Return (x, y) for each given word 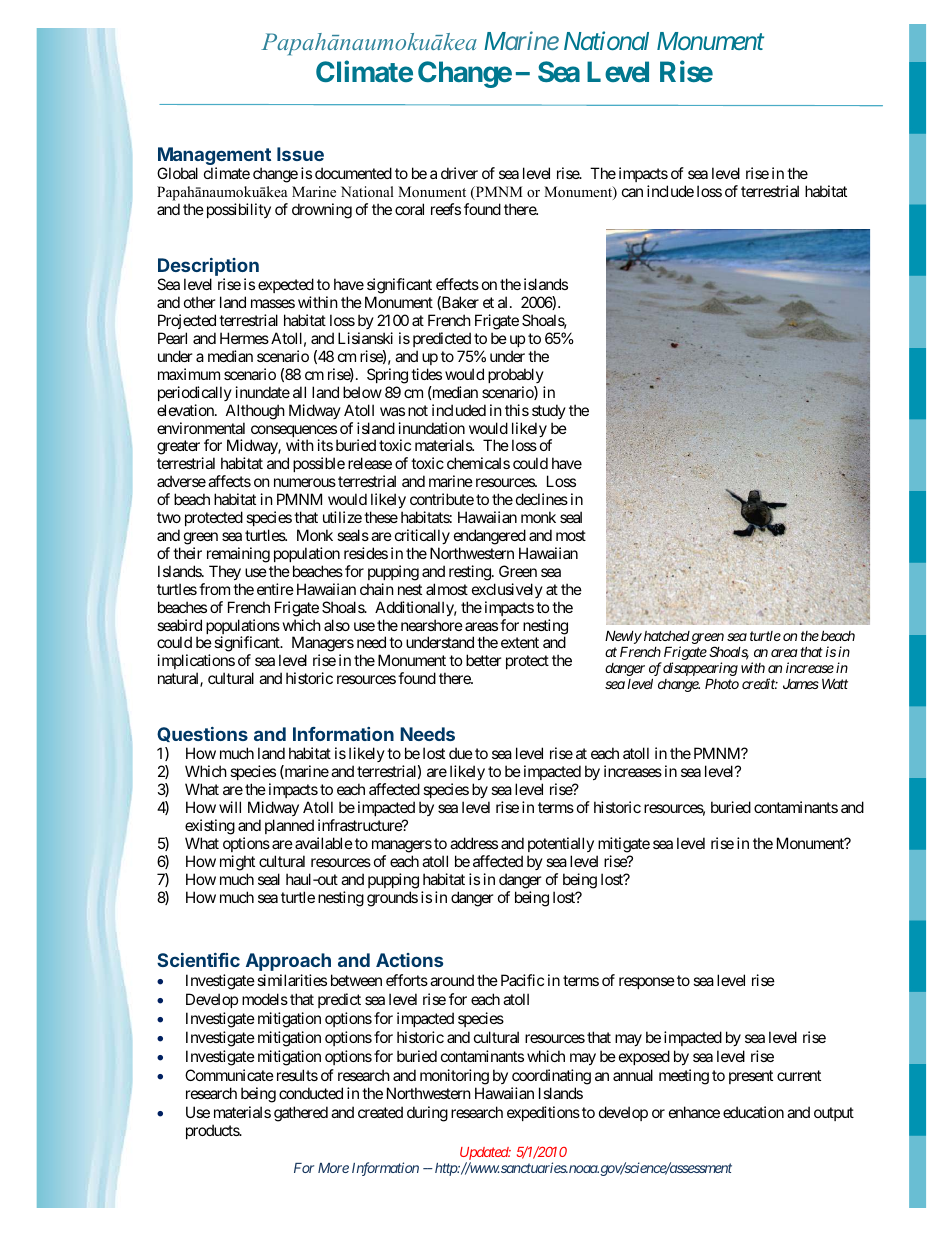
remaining (238, 555)
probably (516, 375)
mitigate (624, 845)
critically (421, 538)
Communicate (229, 1075)
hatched (665, 635)
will (230, 807)
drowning (322, 211)
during (427, 1114)
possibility (239, 210)
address (474, 843)
